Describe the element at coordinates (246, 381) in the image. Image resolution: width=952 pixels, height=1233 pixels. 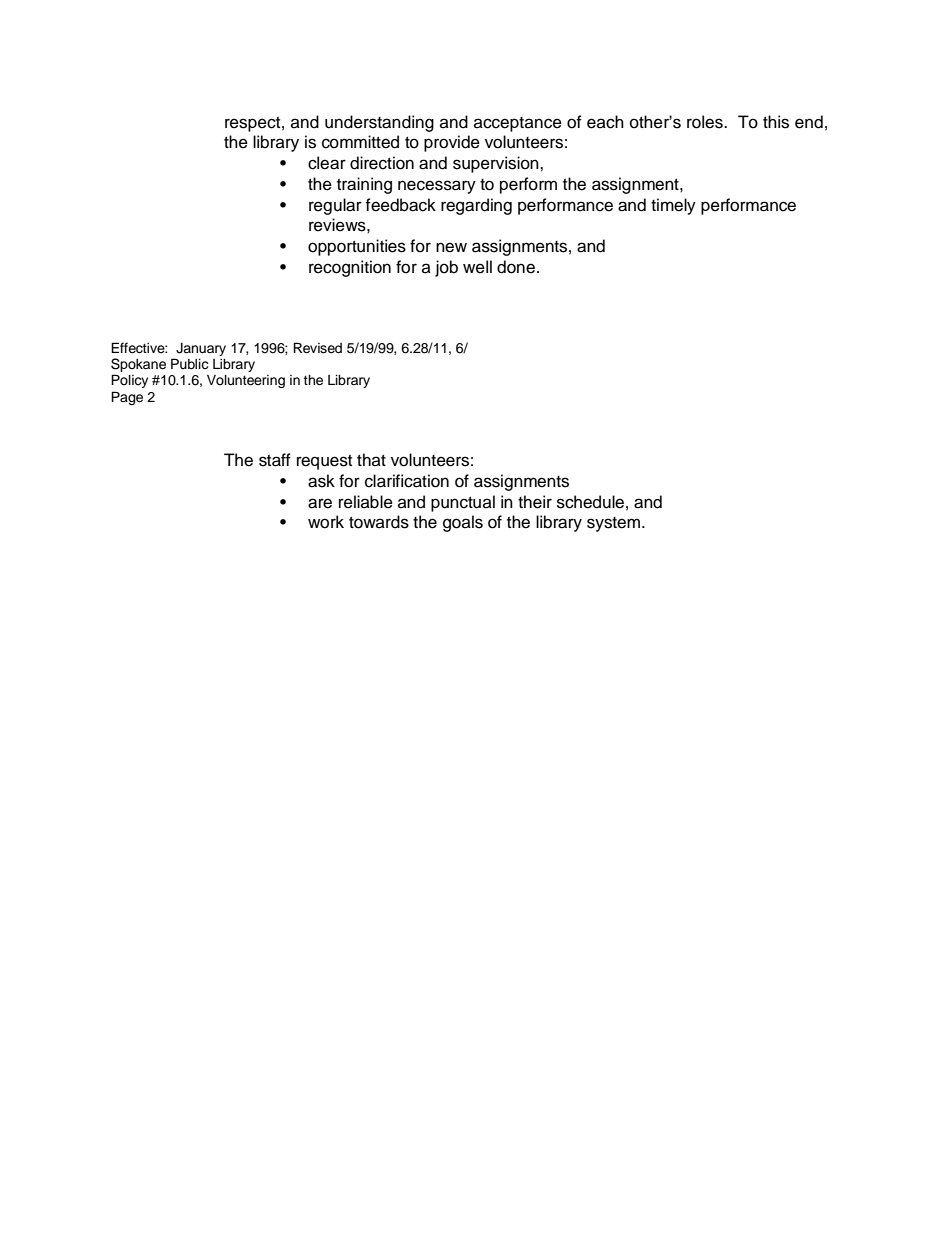
I see `Volunteering` at that location.
